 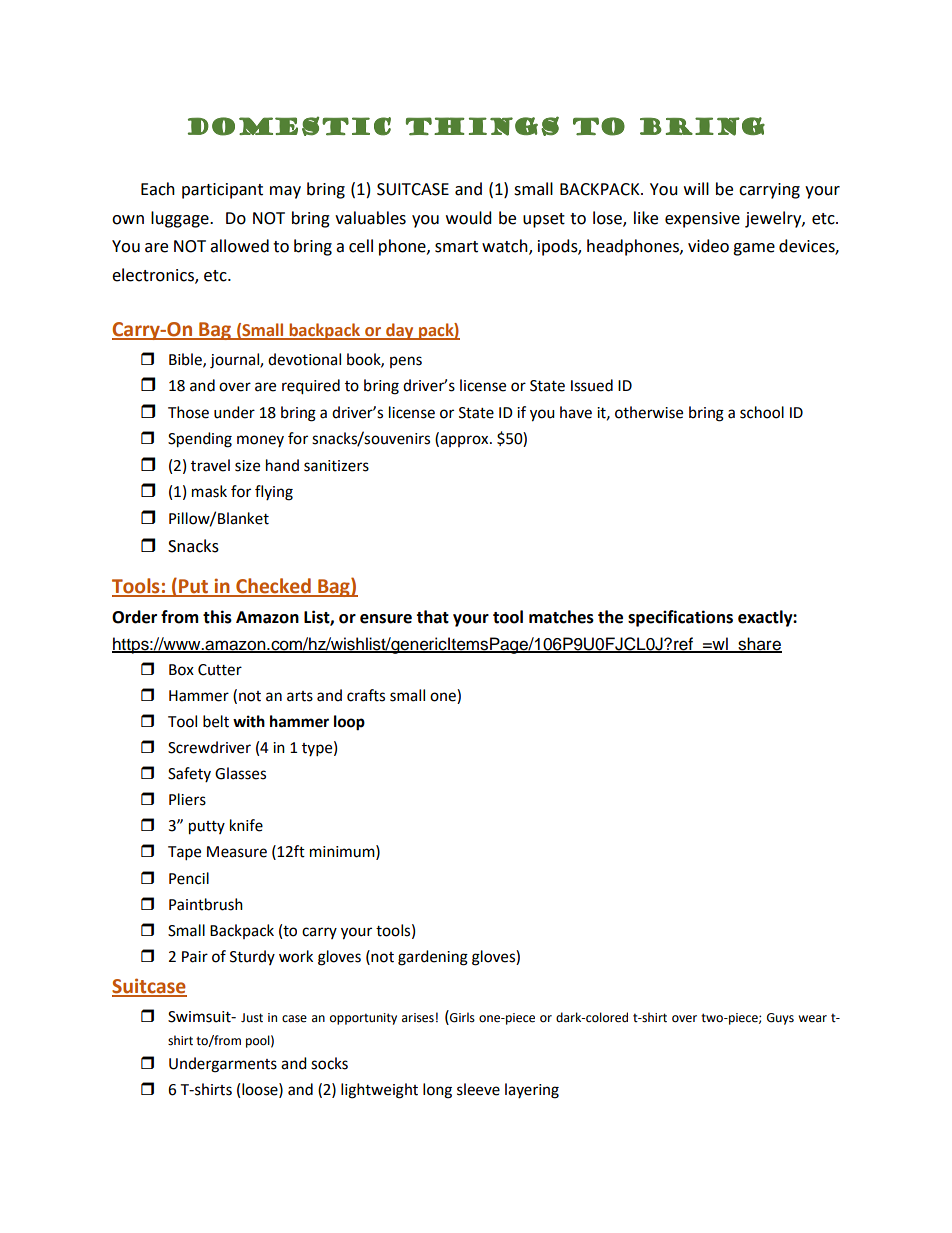 I want to click on school, so click(x=762, y=412).
